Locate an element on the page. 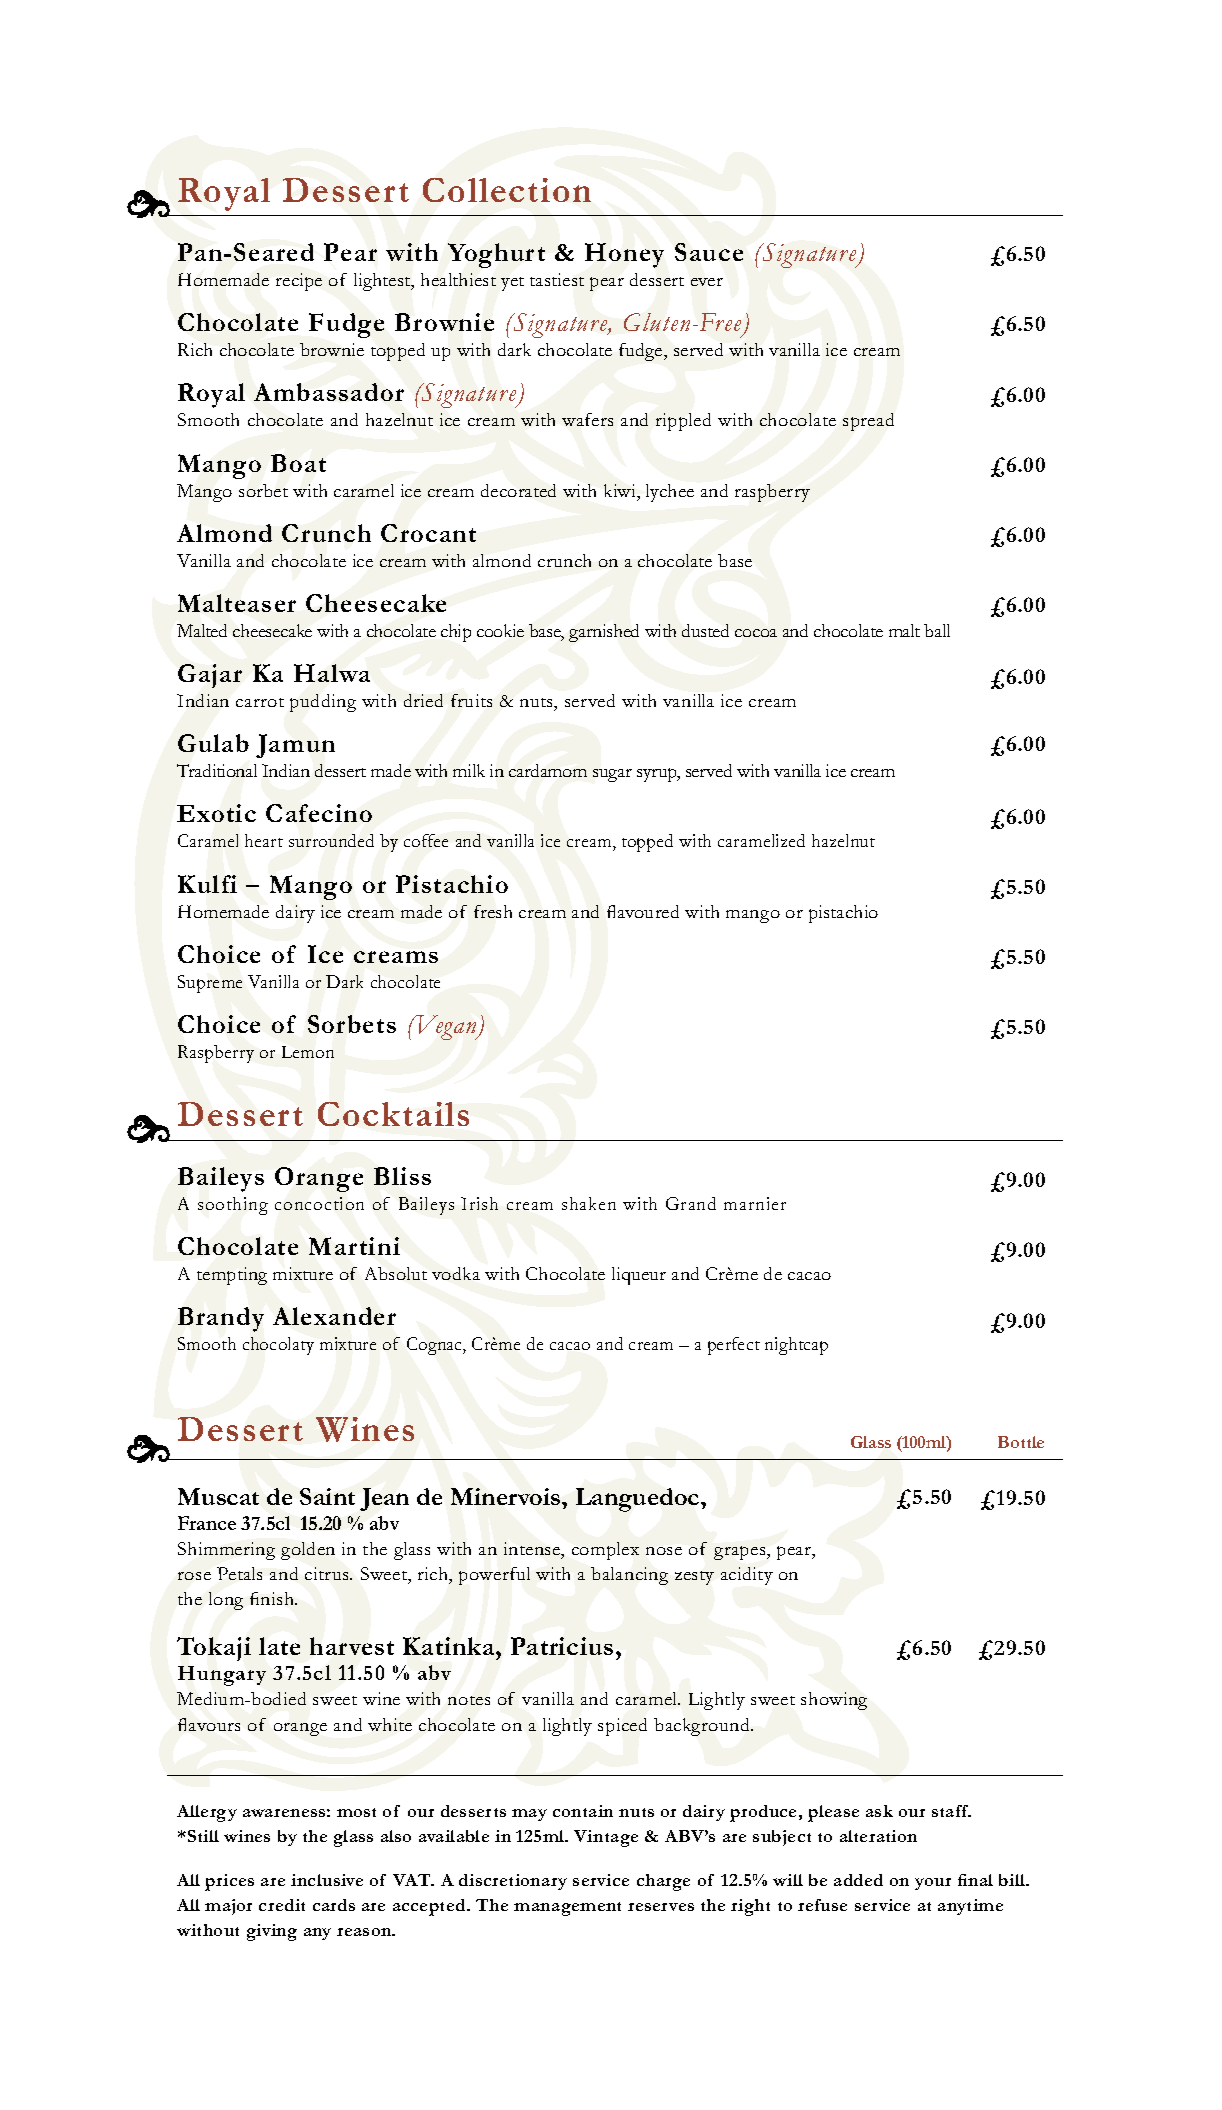  Supreme is located at coordinates (210, 984).
